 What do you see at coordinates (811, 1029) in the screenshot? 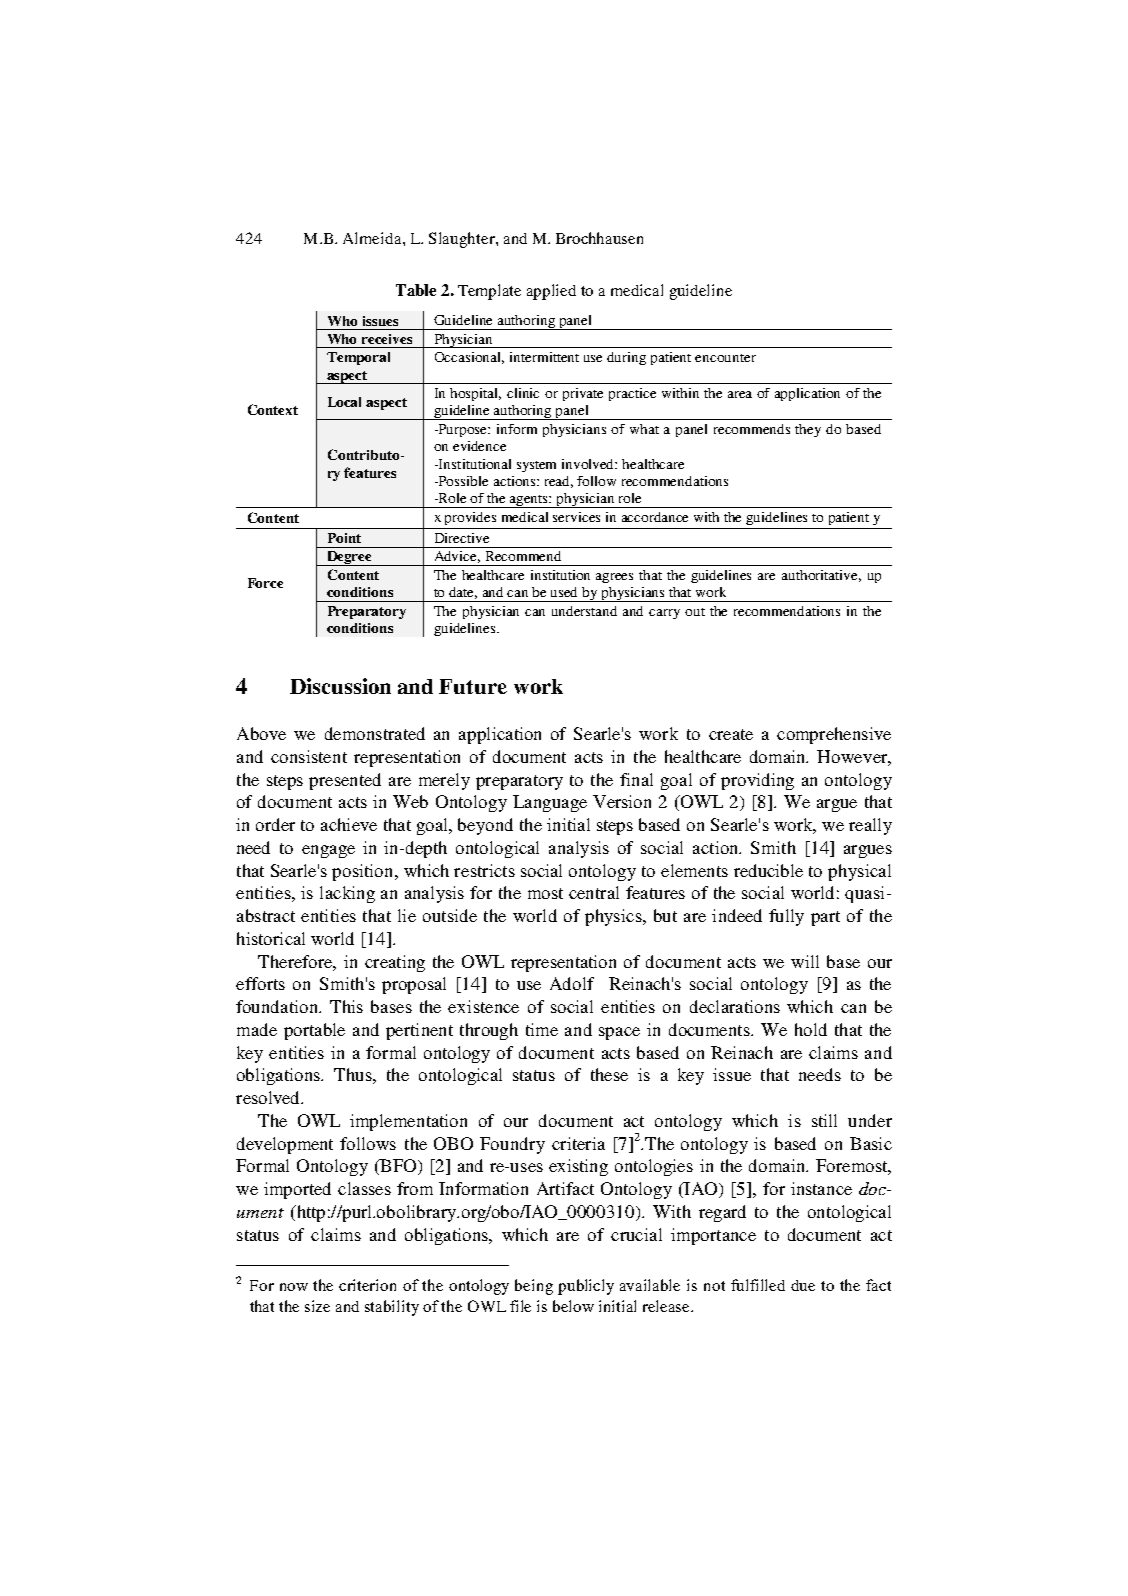
I see `hold` at bounding box center [811, 1029].
